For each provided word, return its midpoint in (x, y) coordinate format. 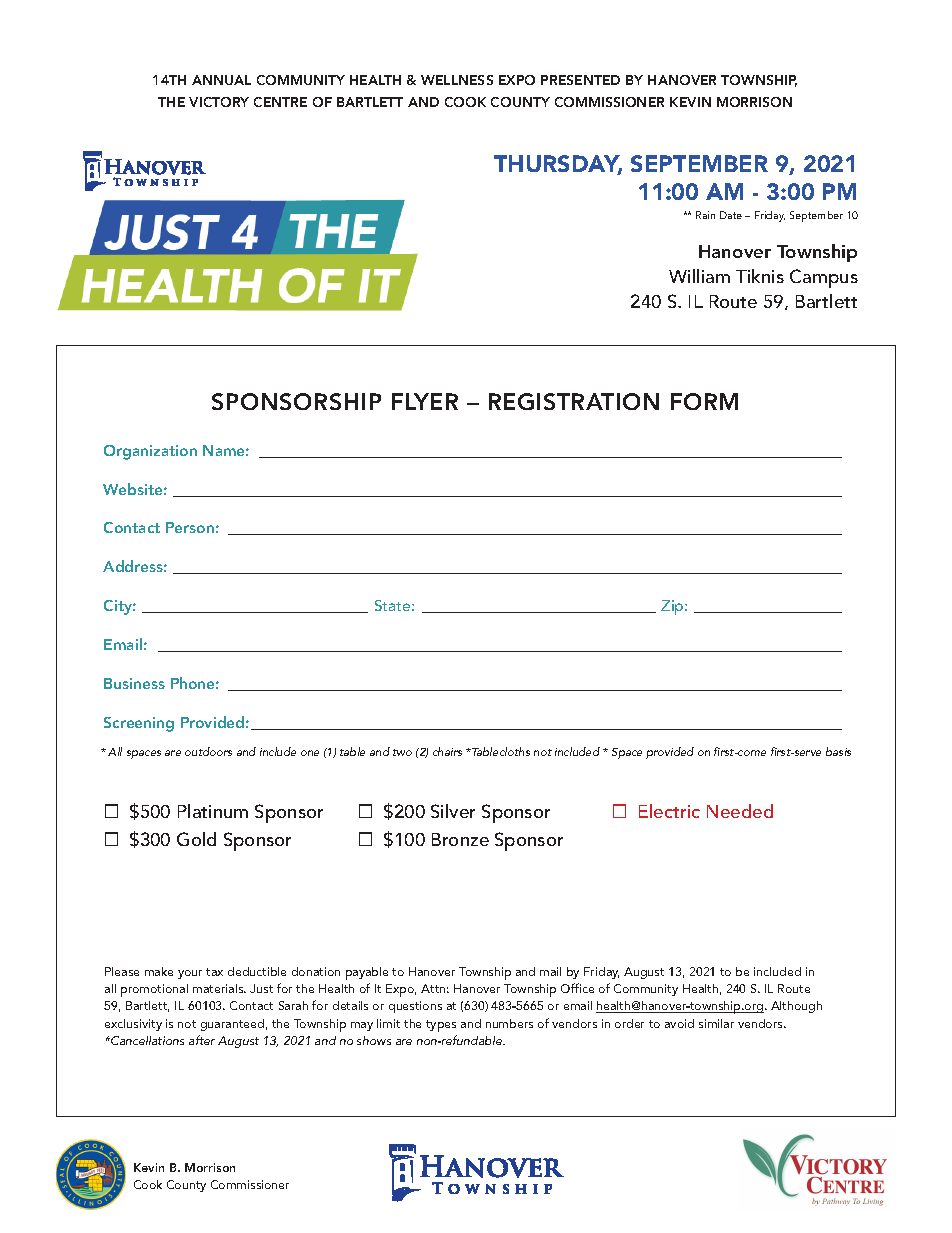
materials (219, 988)
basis (838, 751)
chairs (447, 751)
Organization (150, 452)
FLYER (425, 401)
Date (731, 215)
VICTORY (219, 102)
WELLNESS (457, 80)
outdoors (208, 751)
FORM (704, 401)
